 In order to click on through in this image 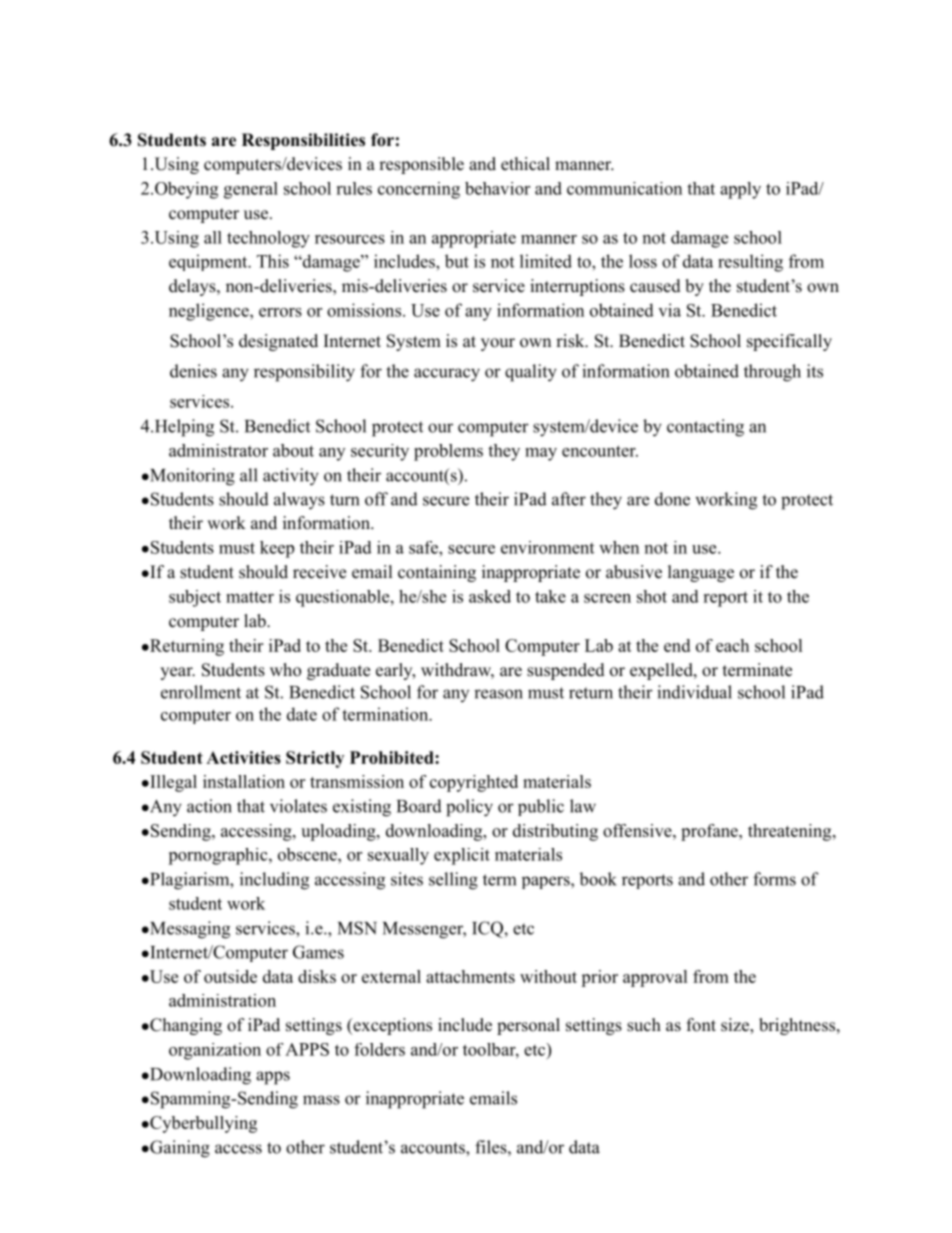, I will do `click(772, 373)`.
